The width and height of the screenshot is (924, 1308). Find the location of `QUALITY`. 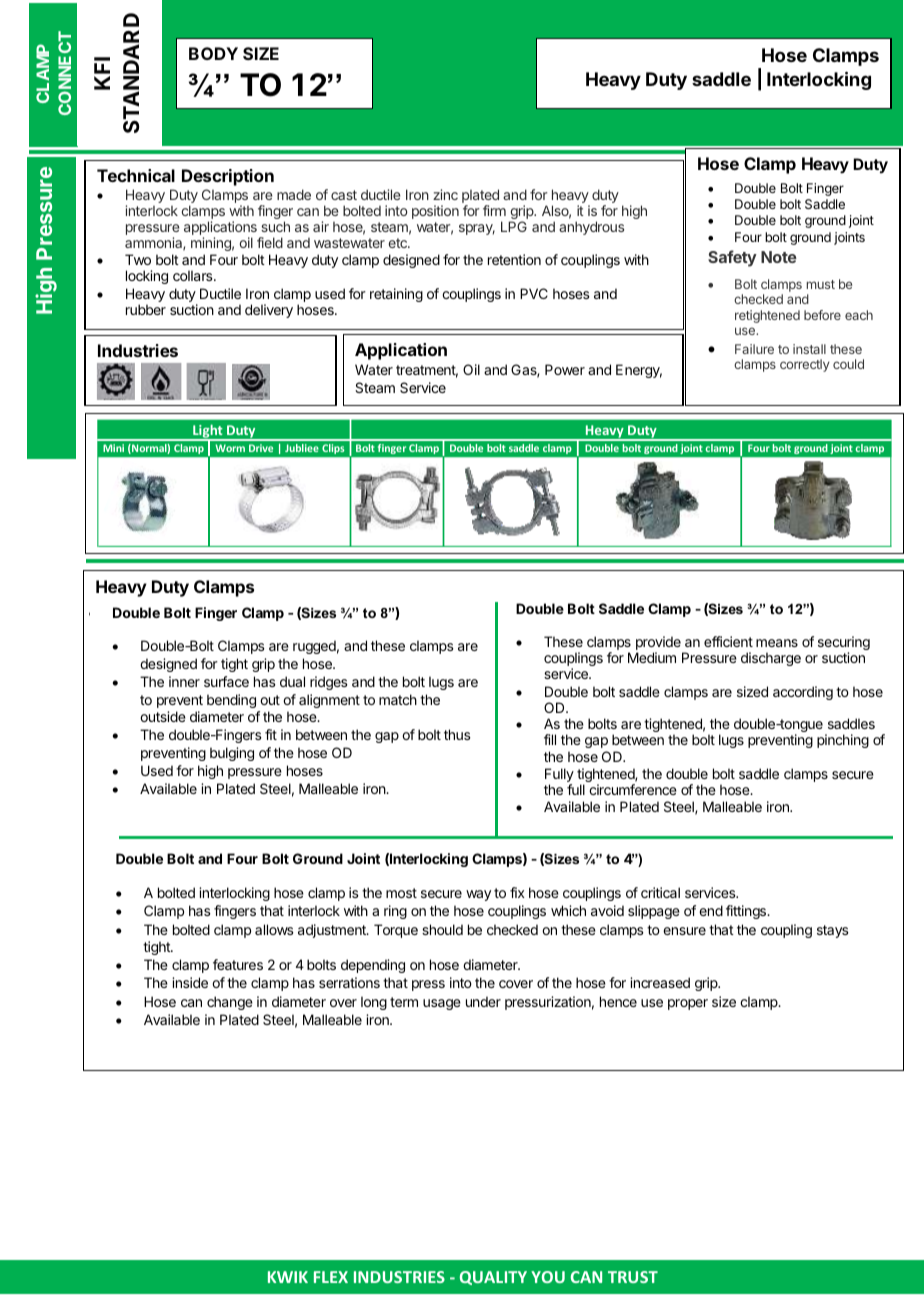

QUALITY is located at coordinates (493, 1278).
